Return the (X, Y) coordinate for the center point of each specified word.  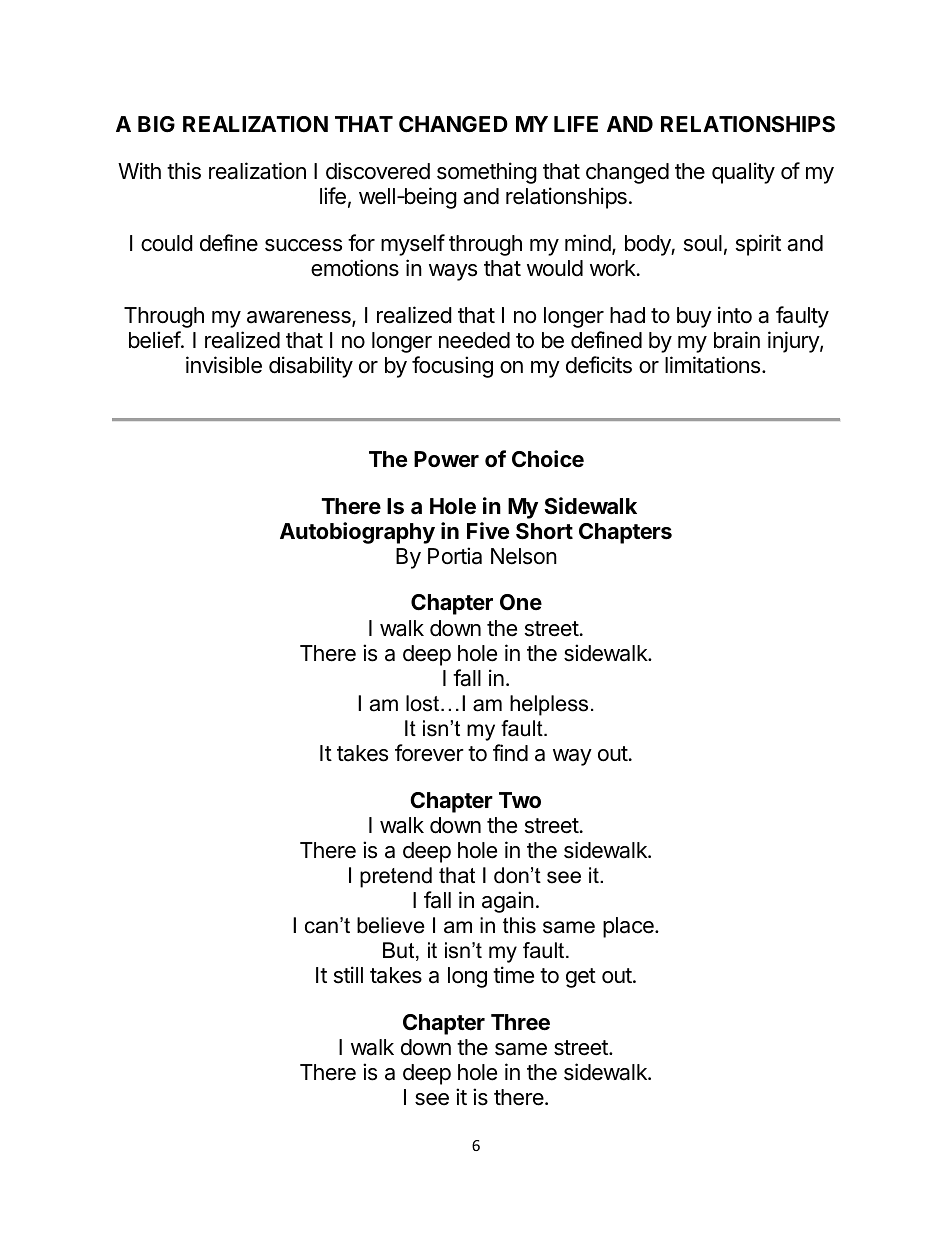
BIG (156, 124)
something (487, 173)
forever (429, 753)
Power (446, 459)
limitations (712, 365)
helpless (549, 705)
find (510, 752)
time (513, 975)
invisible (224, 365)
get (581, 978)
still (348, 975)
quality (743, 173)
